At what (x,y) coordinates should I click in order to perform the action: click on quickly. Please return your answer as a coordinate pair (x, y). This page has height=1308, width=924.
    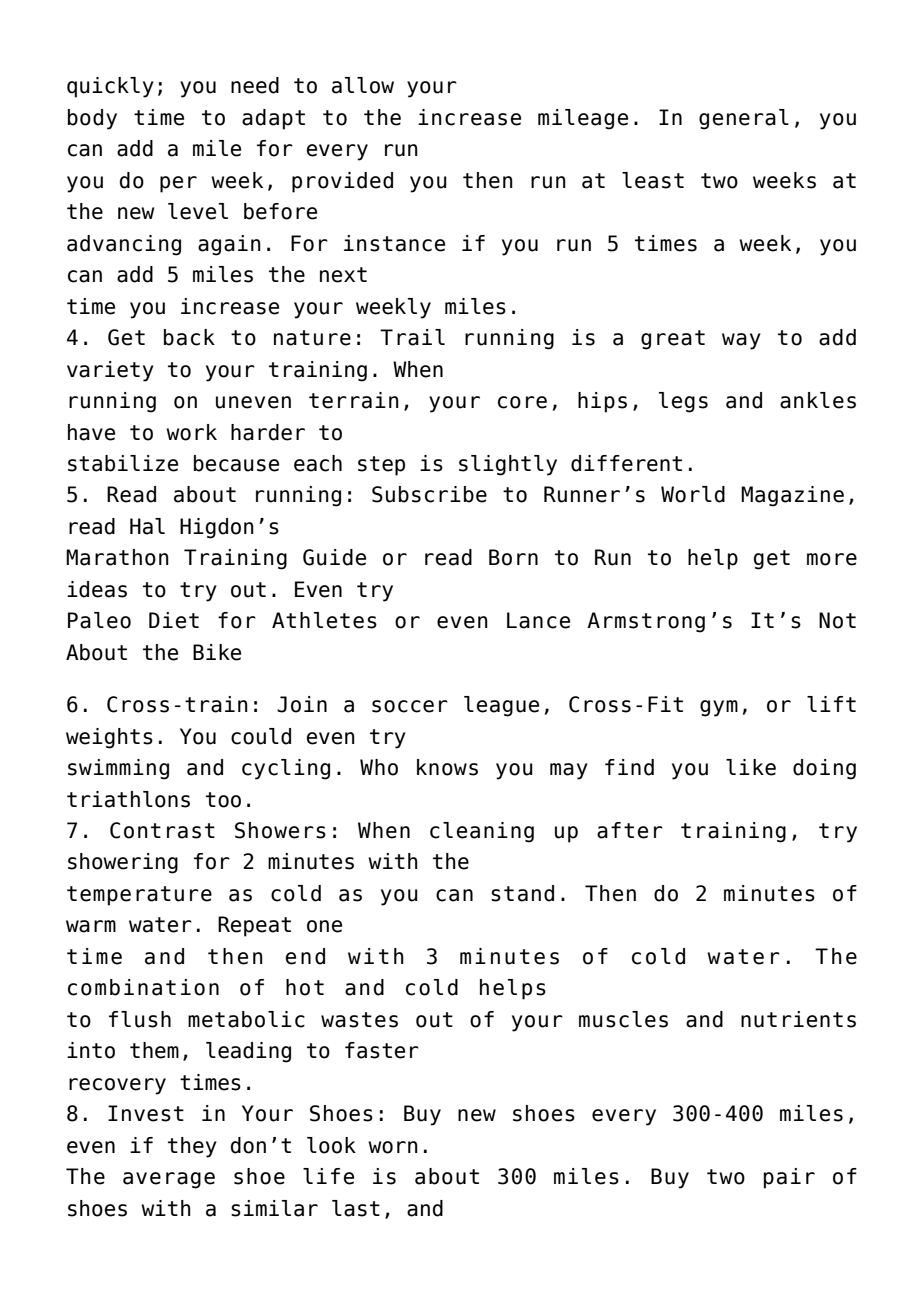
    Looking at the image, I should click on (110, 87).
